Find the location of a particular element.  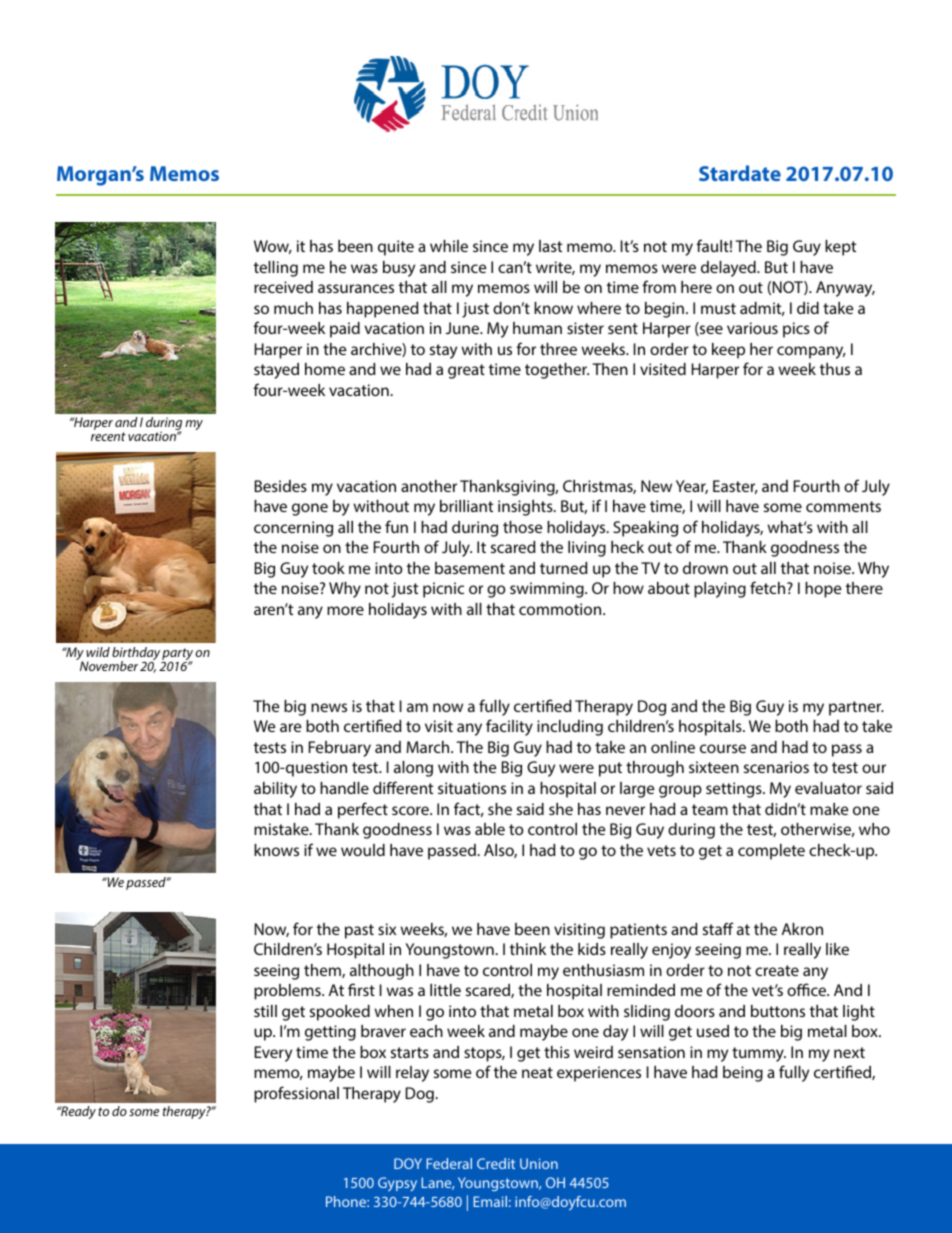

Wow is located at coordinates (273, 247).
